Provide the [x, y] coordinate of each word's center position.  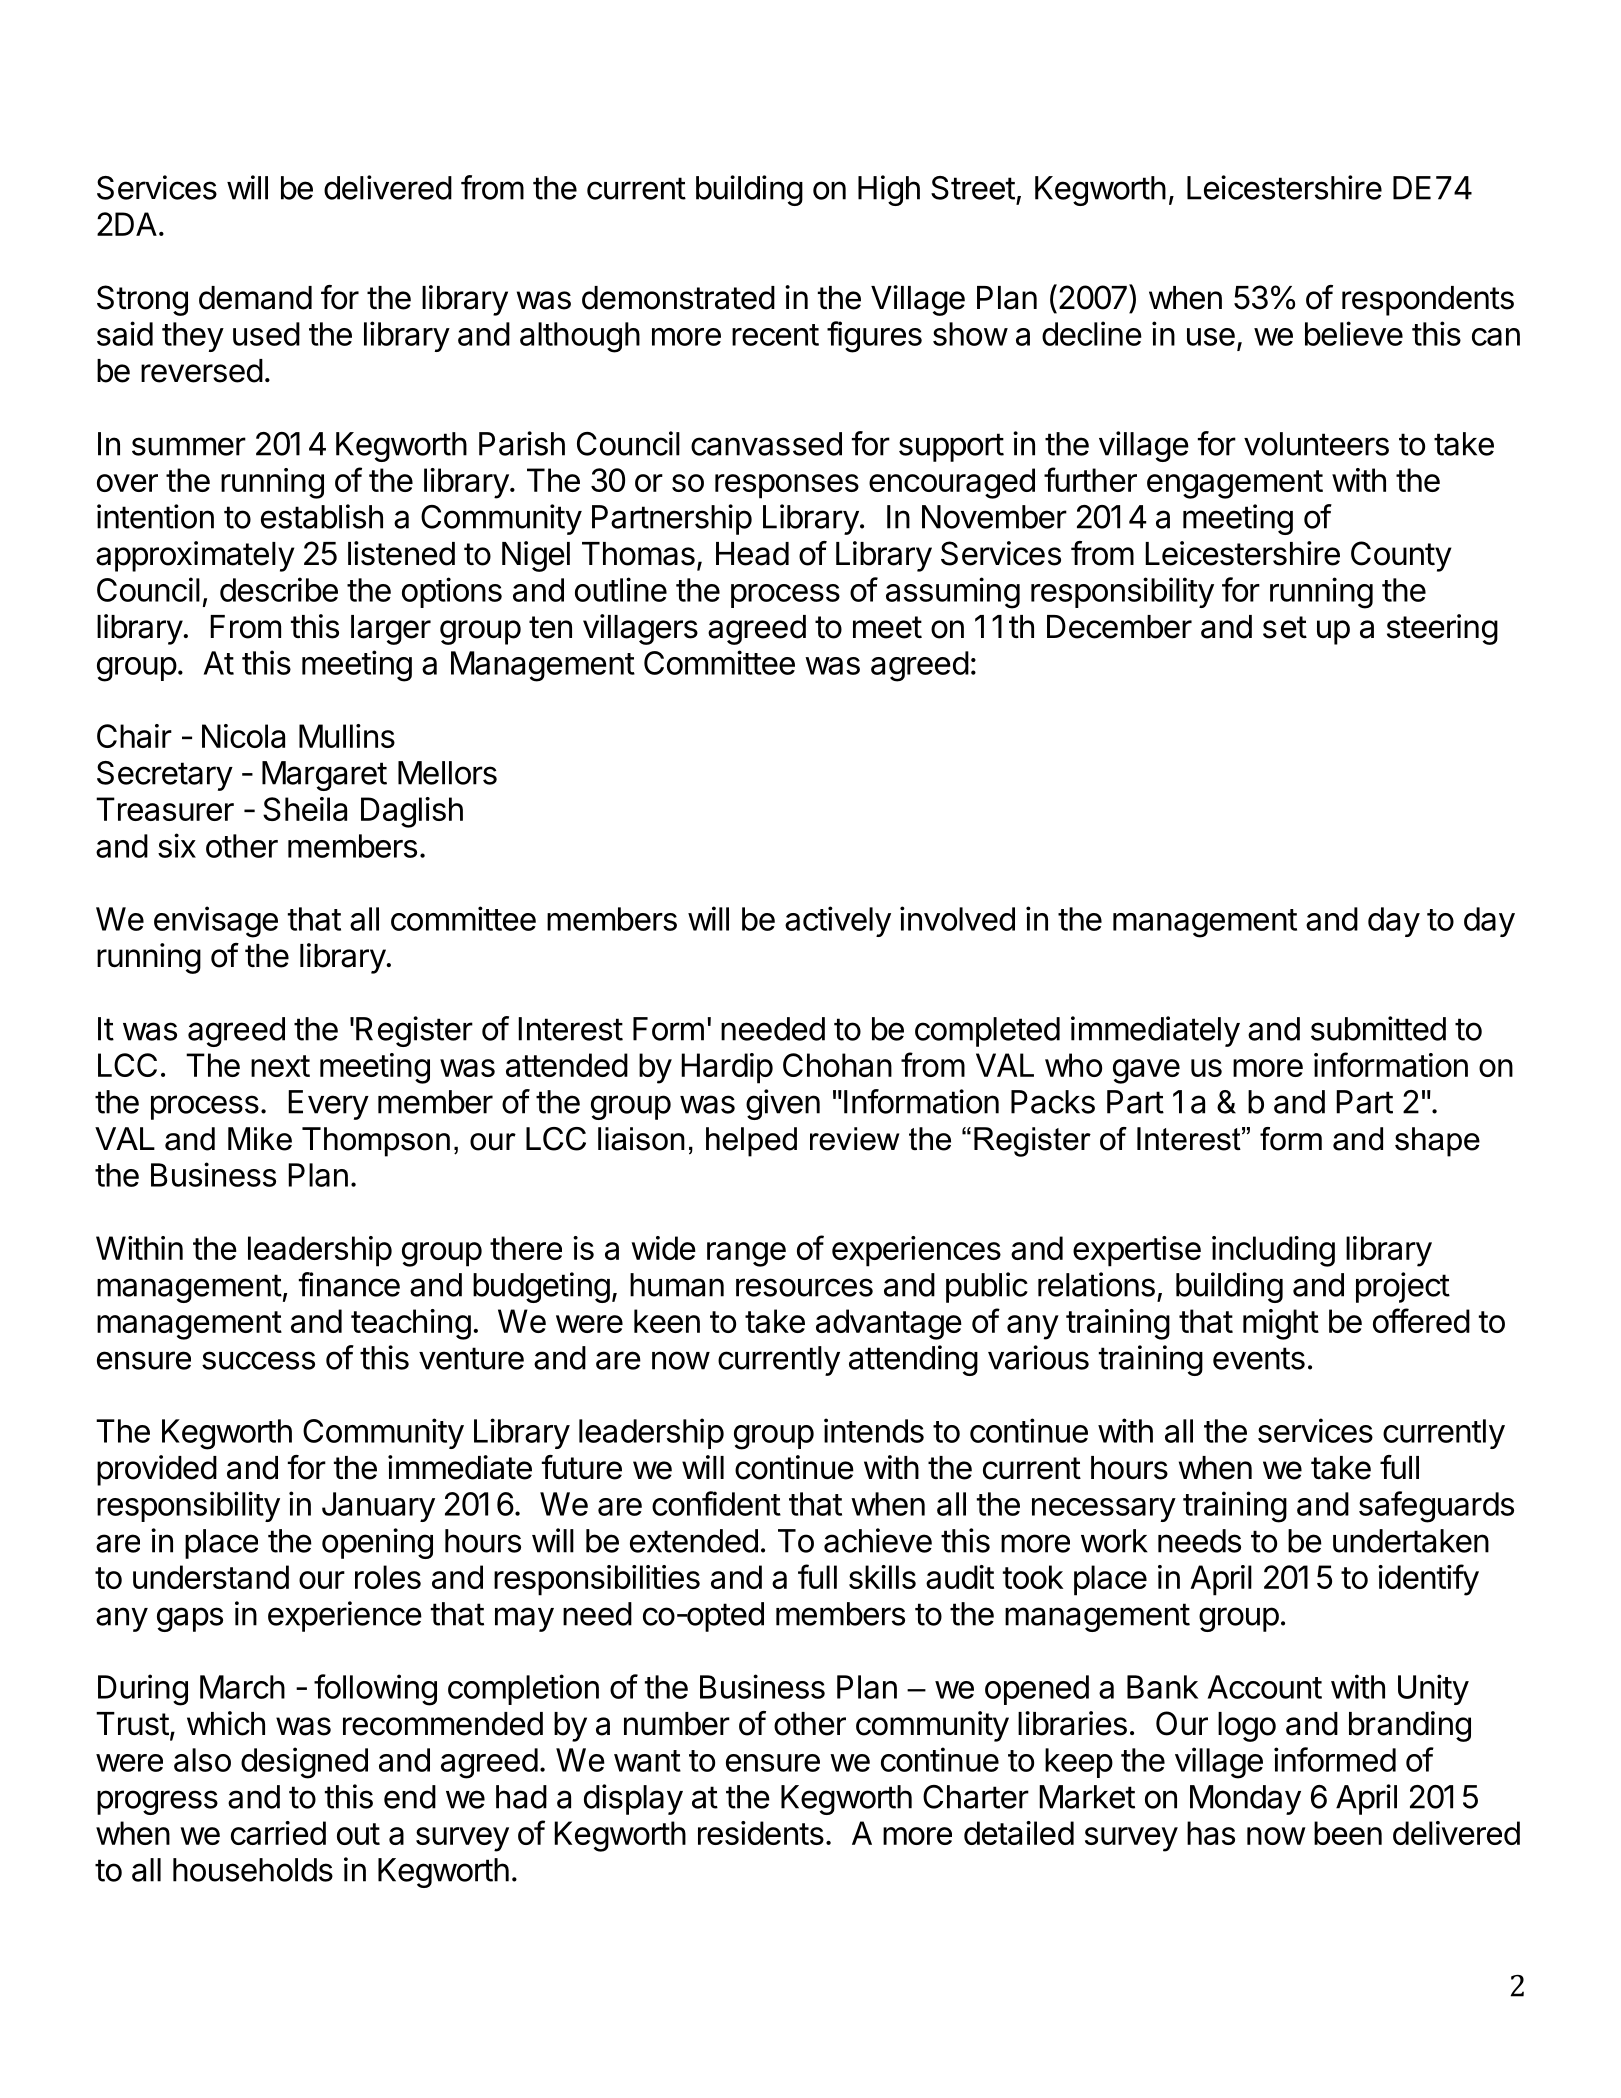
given [783, 1104]
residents [761, 1833]
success [258, 1360]
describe [279, 589]
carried [278, 1833]
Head [752, 554]
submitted [1378, 1028]
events [1259, 1358]
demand [255, 298]
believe [1354, 333]
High [889, 190]
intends [874, 1430]
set [1285, 627]
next [280, 1066]
